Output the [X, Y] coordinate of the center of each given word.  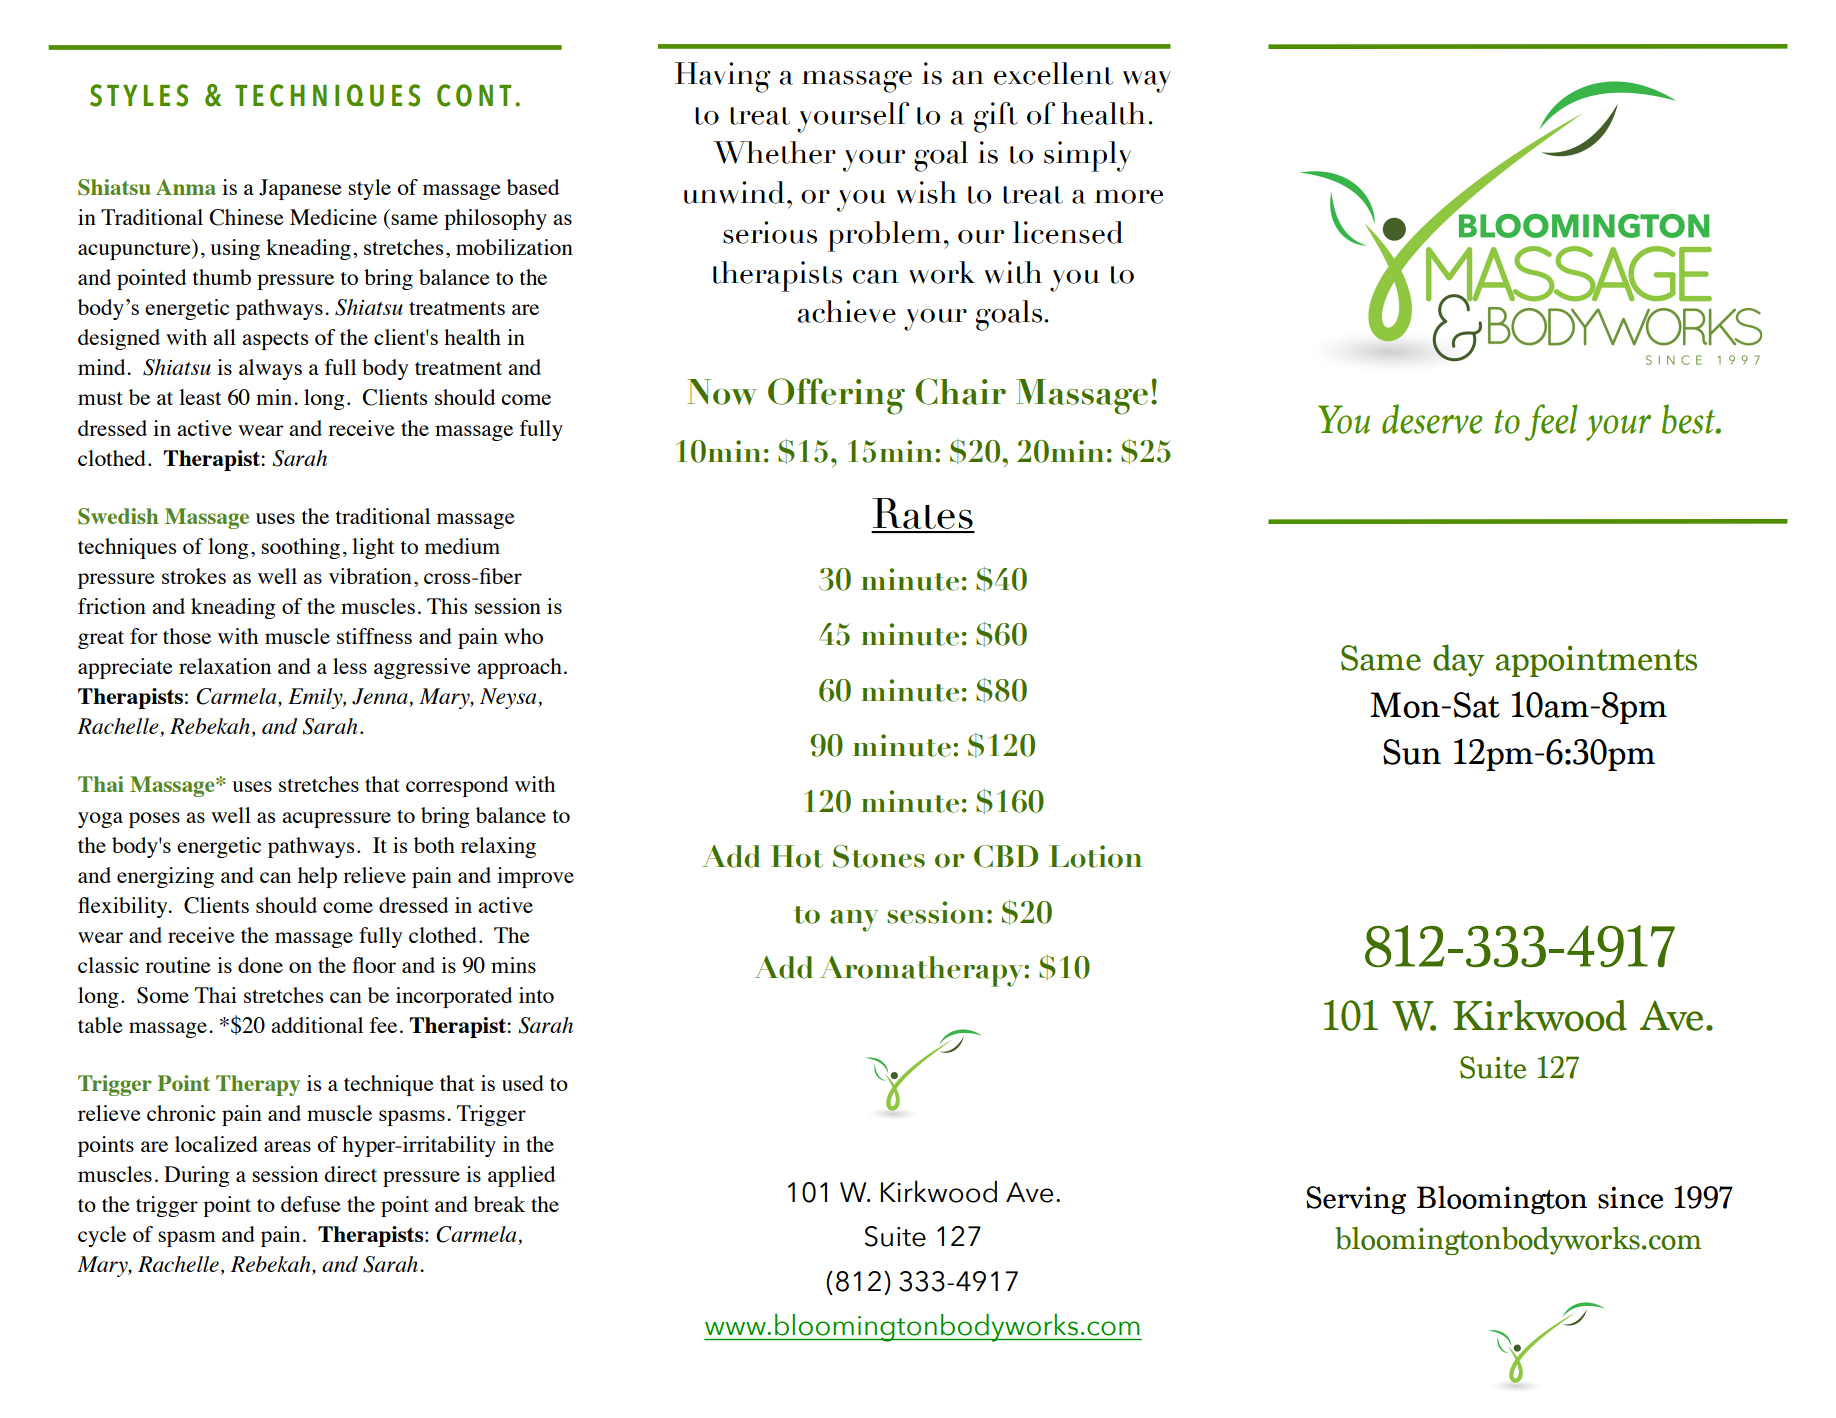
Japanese [300, 189]
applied [521, 1176]
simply [1087, 156]
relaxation [225, 666]
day [1458, 660]
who [523, 636]
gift [996, 117]
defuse [311, 1204]
